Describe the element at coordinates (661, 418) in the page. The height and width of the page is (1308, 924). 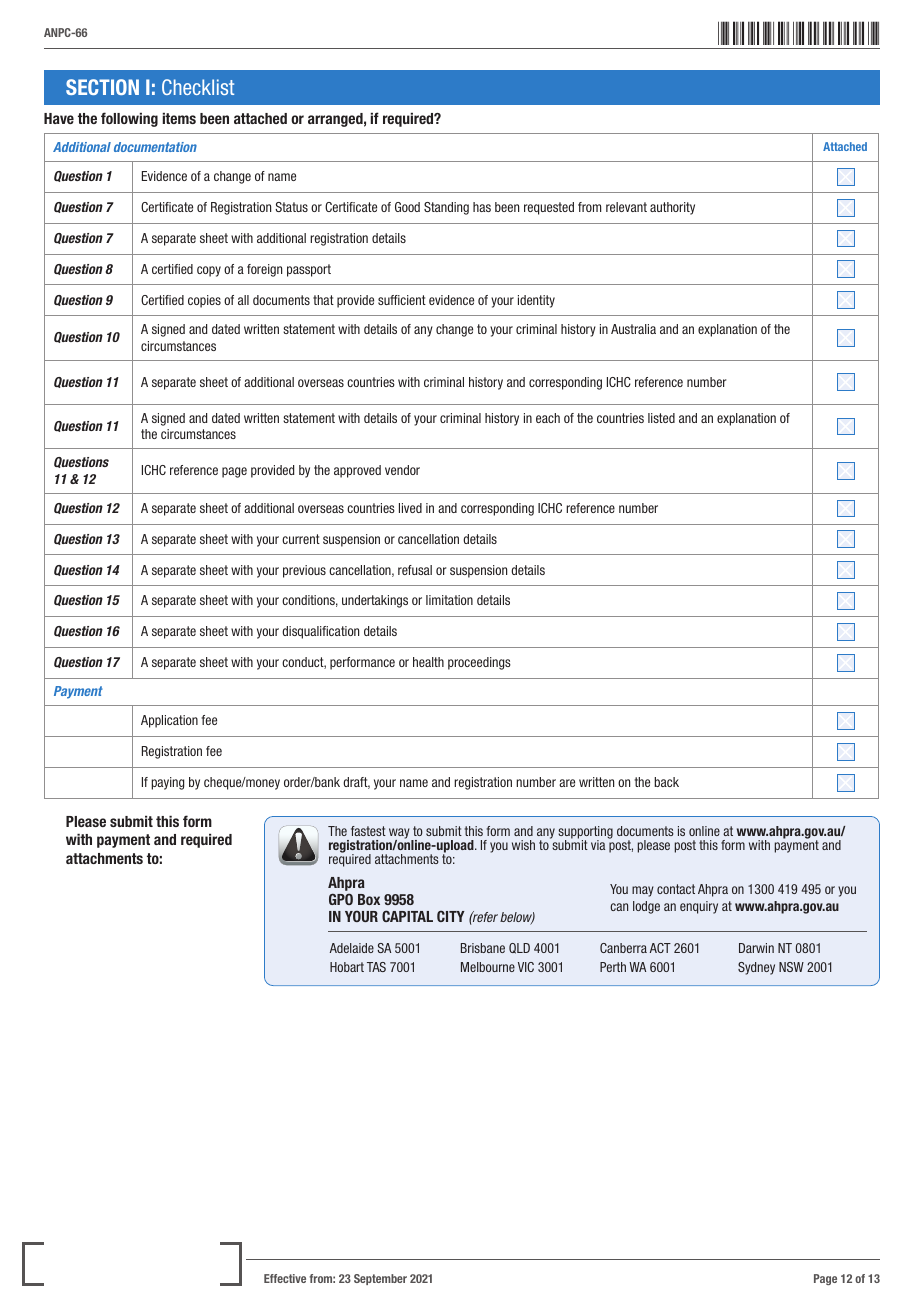
I see `listed` at that location.
